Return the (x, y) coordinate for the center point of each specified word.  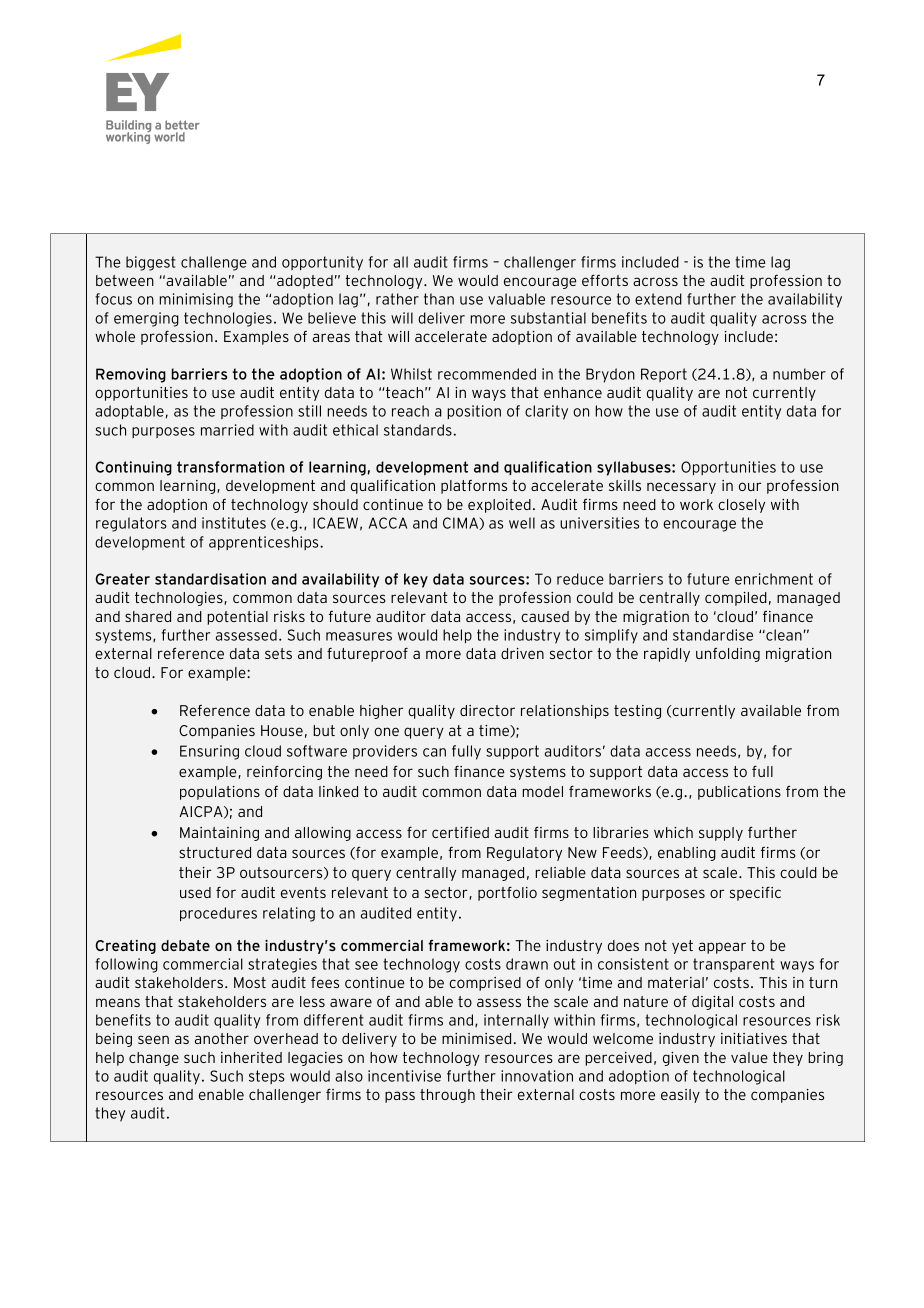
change (154, 1059)
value (749, 1057)
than (439, 299)
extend (658, 299)
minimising (196, 300)
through (447, 1096)
